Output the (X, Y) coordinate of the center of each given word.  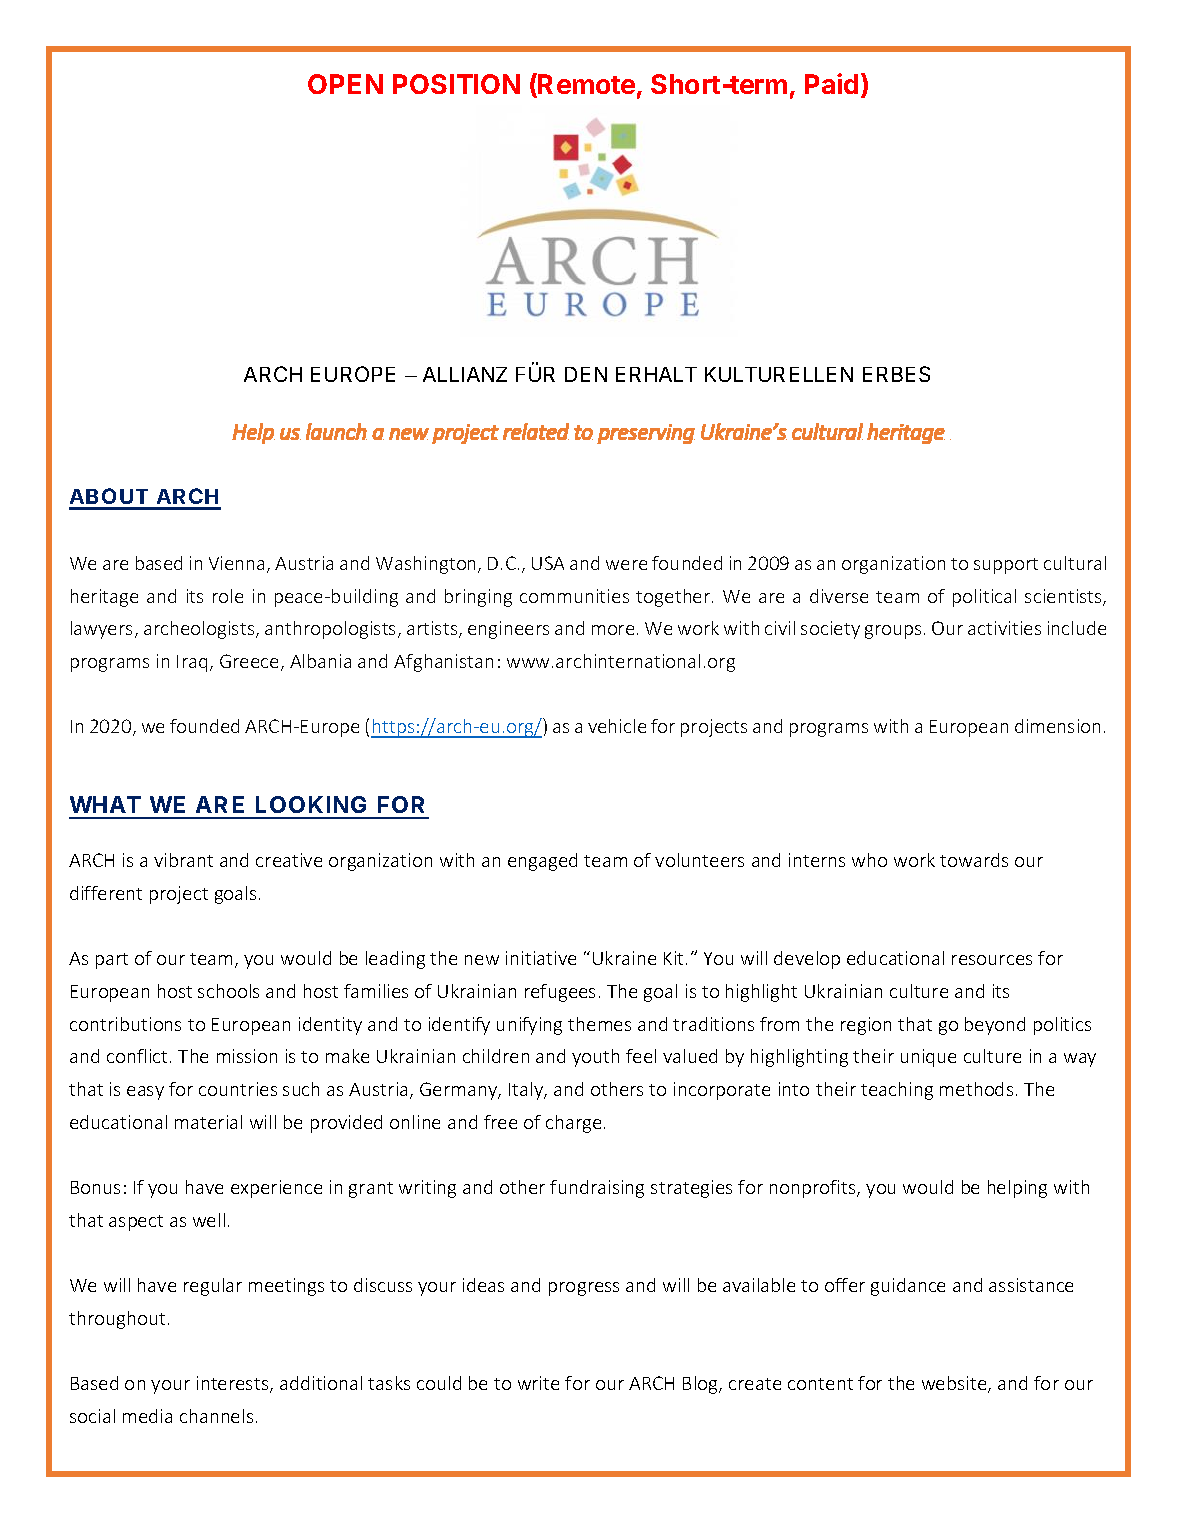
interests (234, 1384)
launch (336, 431)
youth (595, 1058)
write (538, 1383)
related (536, 431)
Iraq (192, 663)
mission (247, 1056)
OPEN (345, 84)
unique (928, 1058)
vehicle (617, 726)
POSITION (456, 84)
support (1006, 566)
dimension (1057, 726)
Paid (831, 83)
